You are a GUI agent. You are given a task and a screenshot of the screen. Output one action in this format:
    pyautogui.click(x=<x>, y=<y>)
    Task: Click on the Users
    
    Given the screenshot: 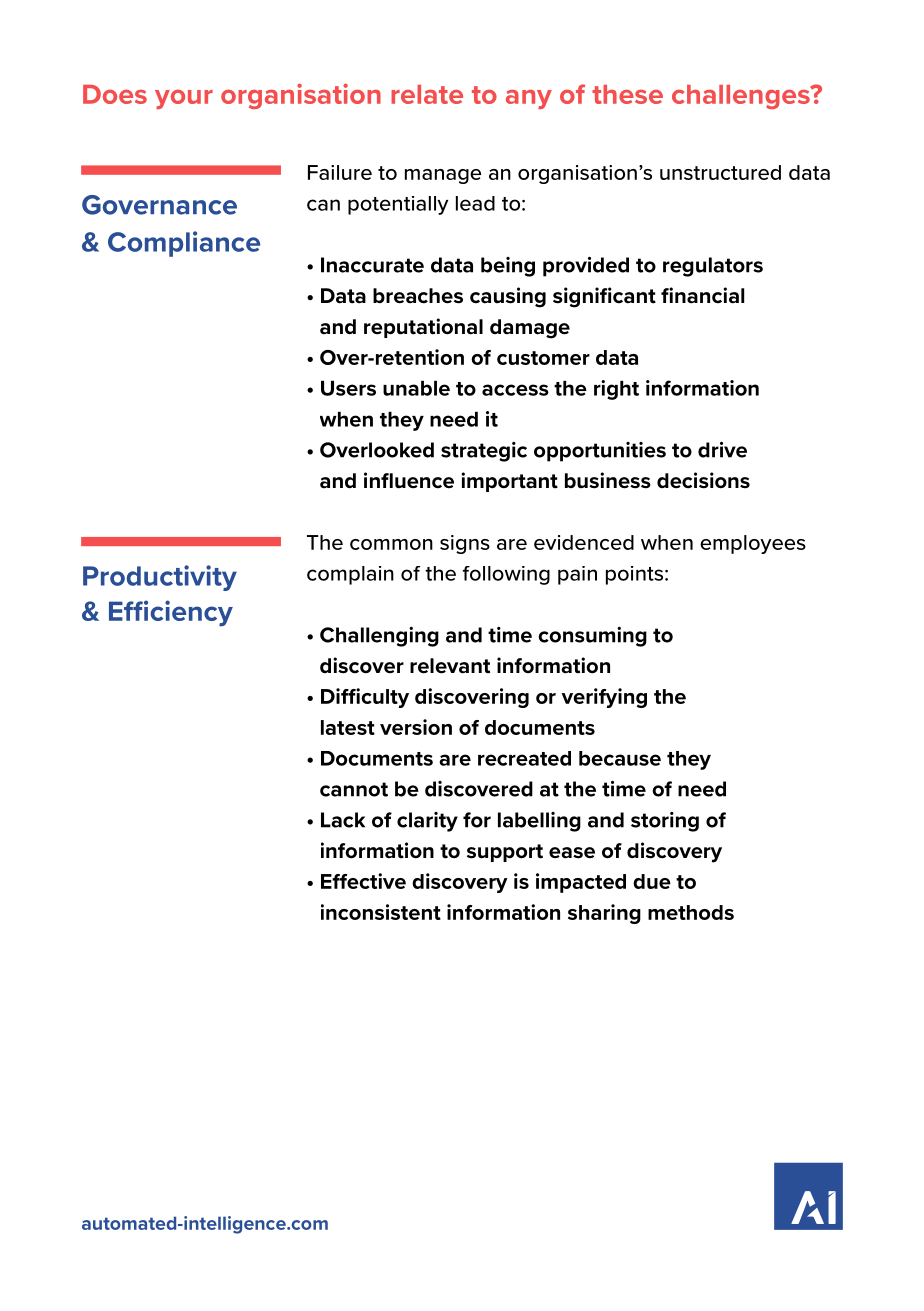 What is the action you would take?
    pyautogui.click(x=348, y=388)
